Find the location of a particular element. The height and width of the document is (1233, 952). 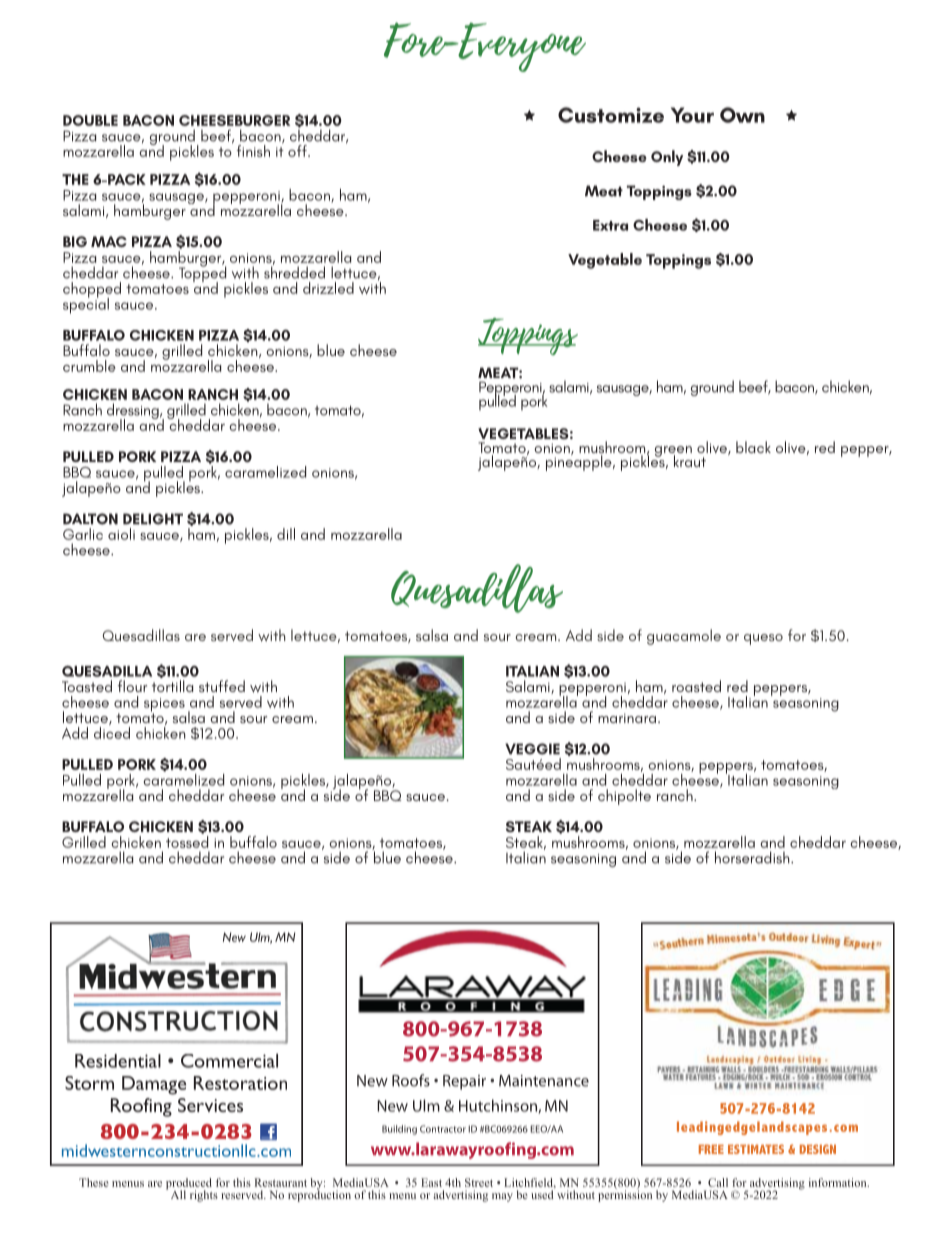

off is located at coordinates (298, 151).
